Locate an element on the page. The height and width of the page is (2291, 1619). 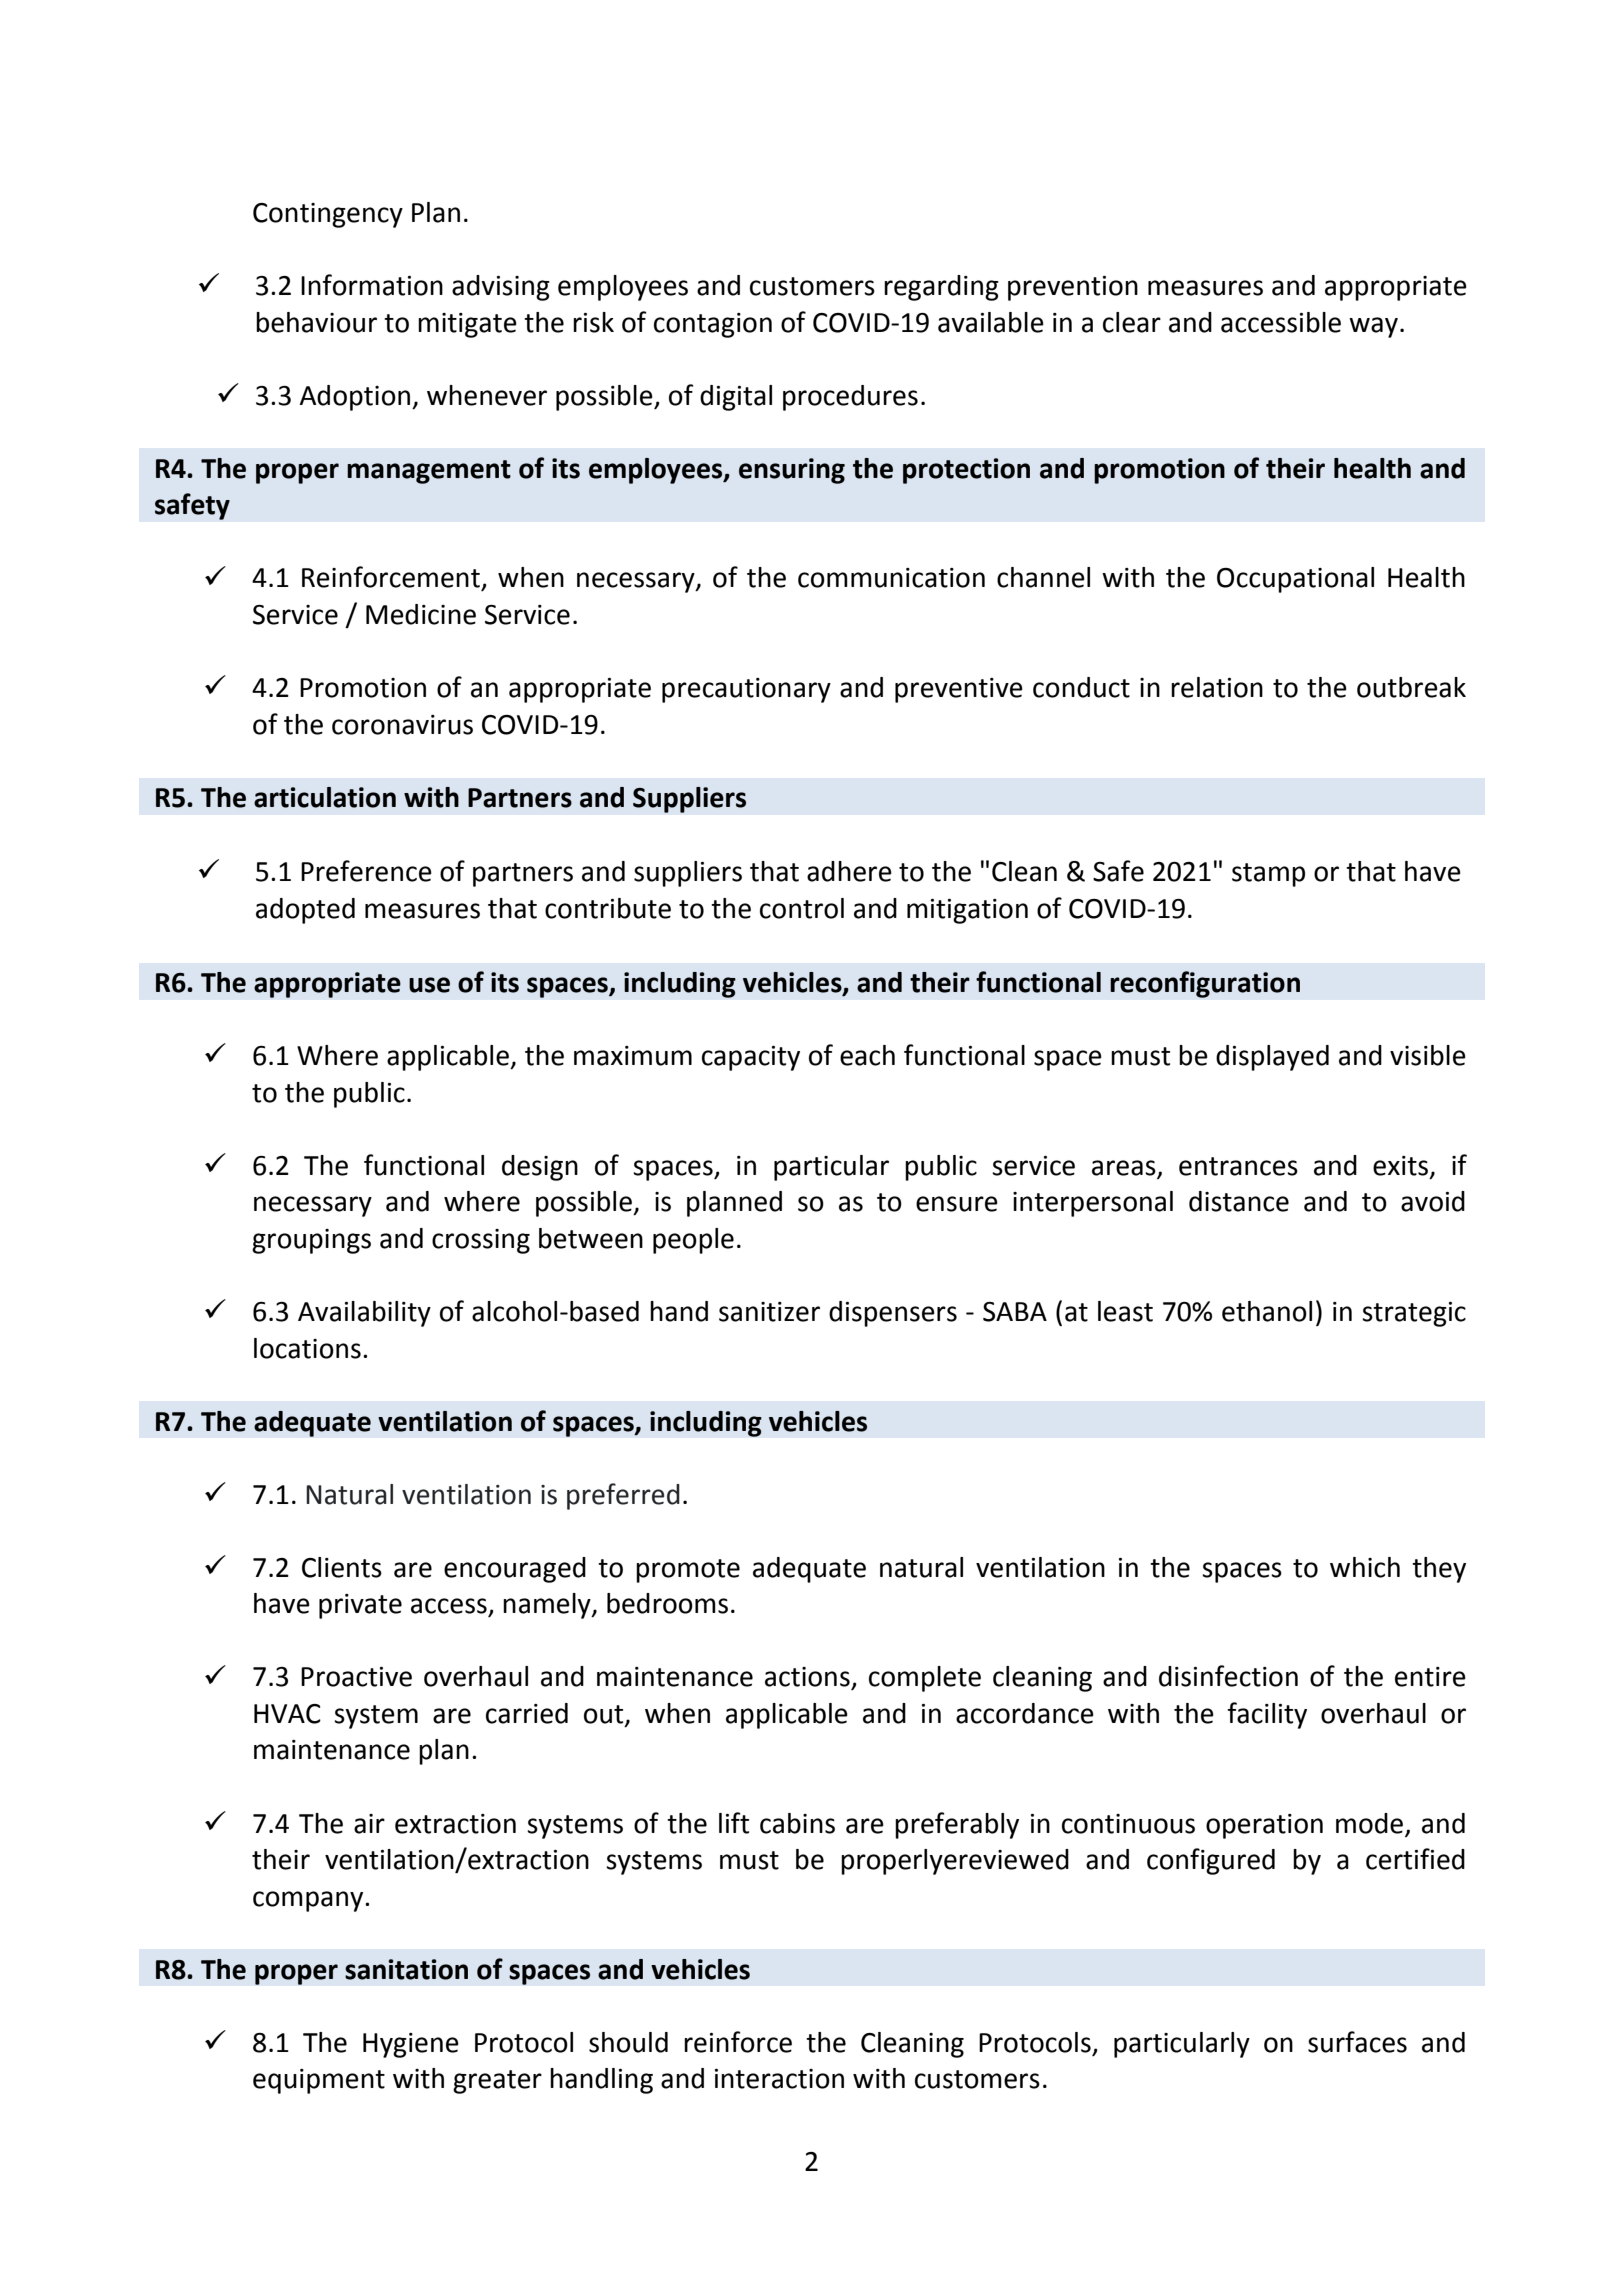
way is located at coordinates (1373, 327).
